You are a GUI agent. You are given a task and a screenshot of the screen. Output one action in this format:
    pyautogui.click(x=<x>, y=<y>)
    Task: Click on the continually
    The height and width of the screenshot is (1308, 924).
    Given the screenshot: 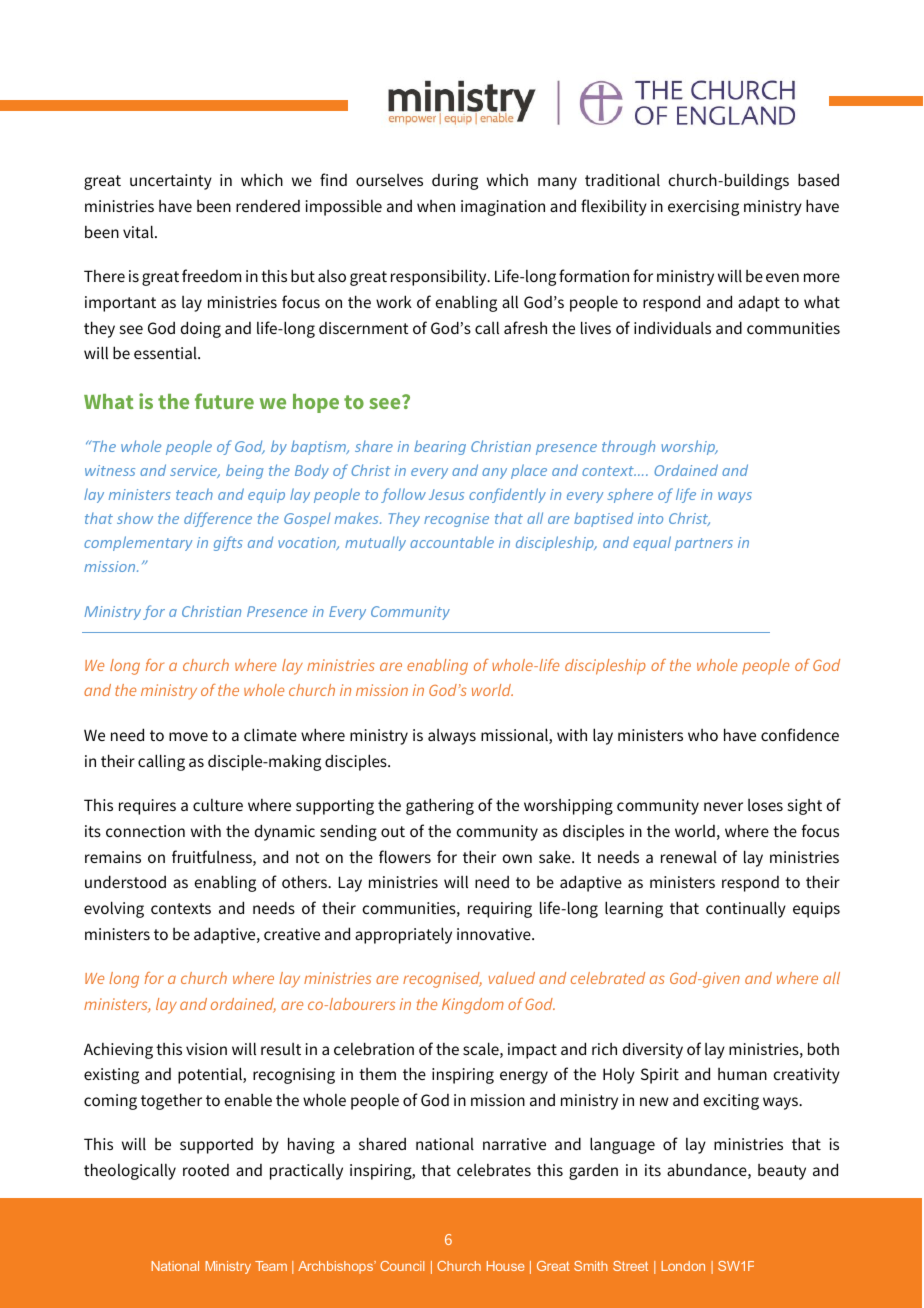 What is the action you would take?
    pyautogui.click(x=746, y=909)
